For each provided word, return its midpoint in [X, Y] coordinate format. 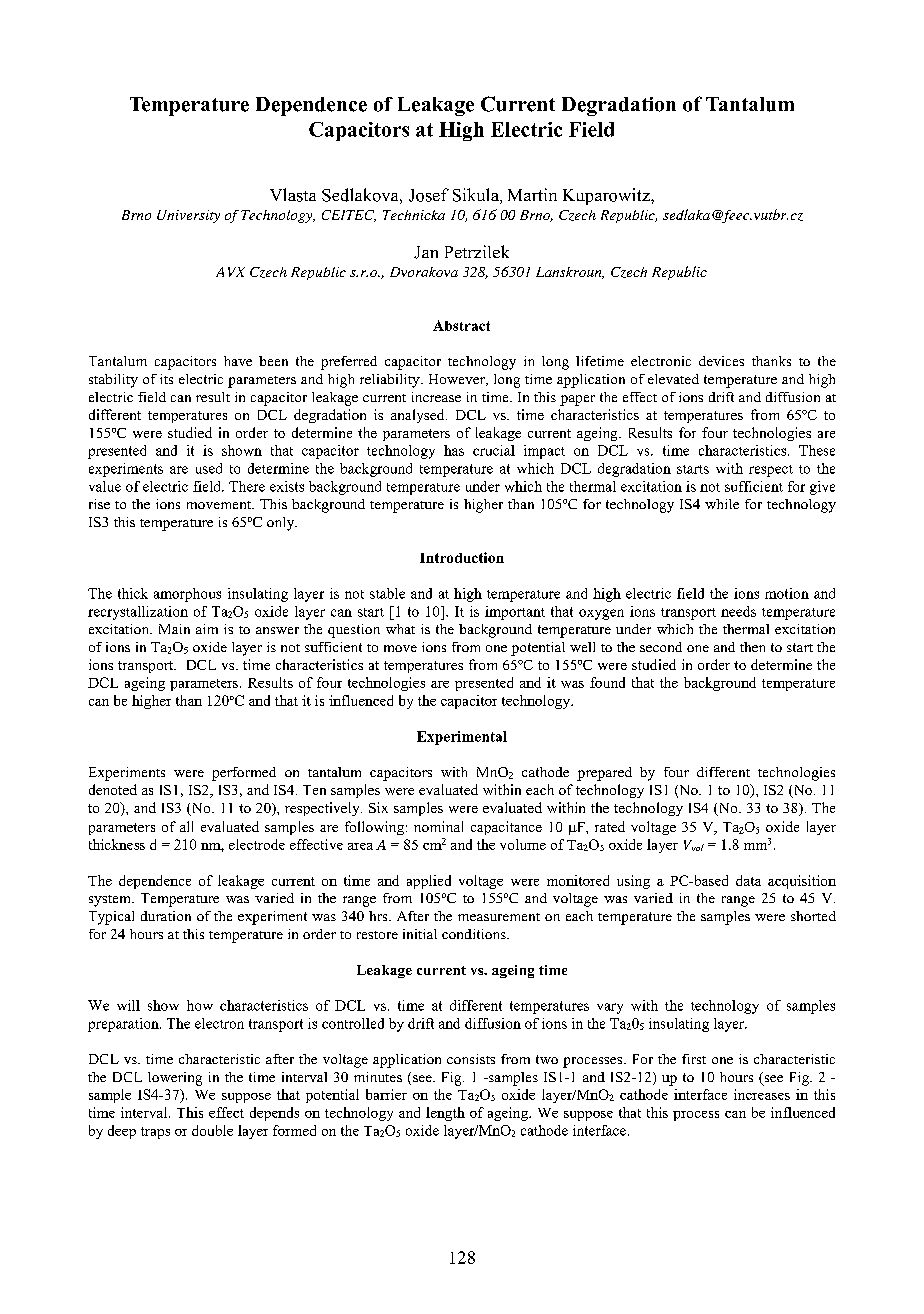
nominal [438, 826]
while [722, 504]
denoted [113, 789]
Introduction [462, 557]
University [188, 216]
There [247, 486]
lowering [175, 1079]
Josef [429, 195]
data [748, 880]
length [445, 1114]
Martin [532, 194]
